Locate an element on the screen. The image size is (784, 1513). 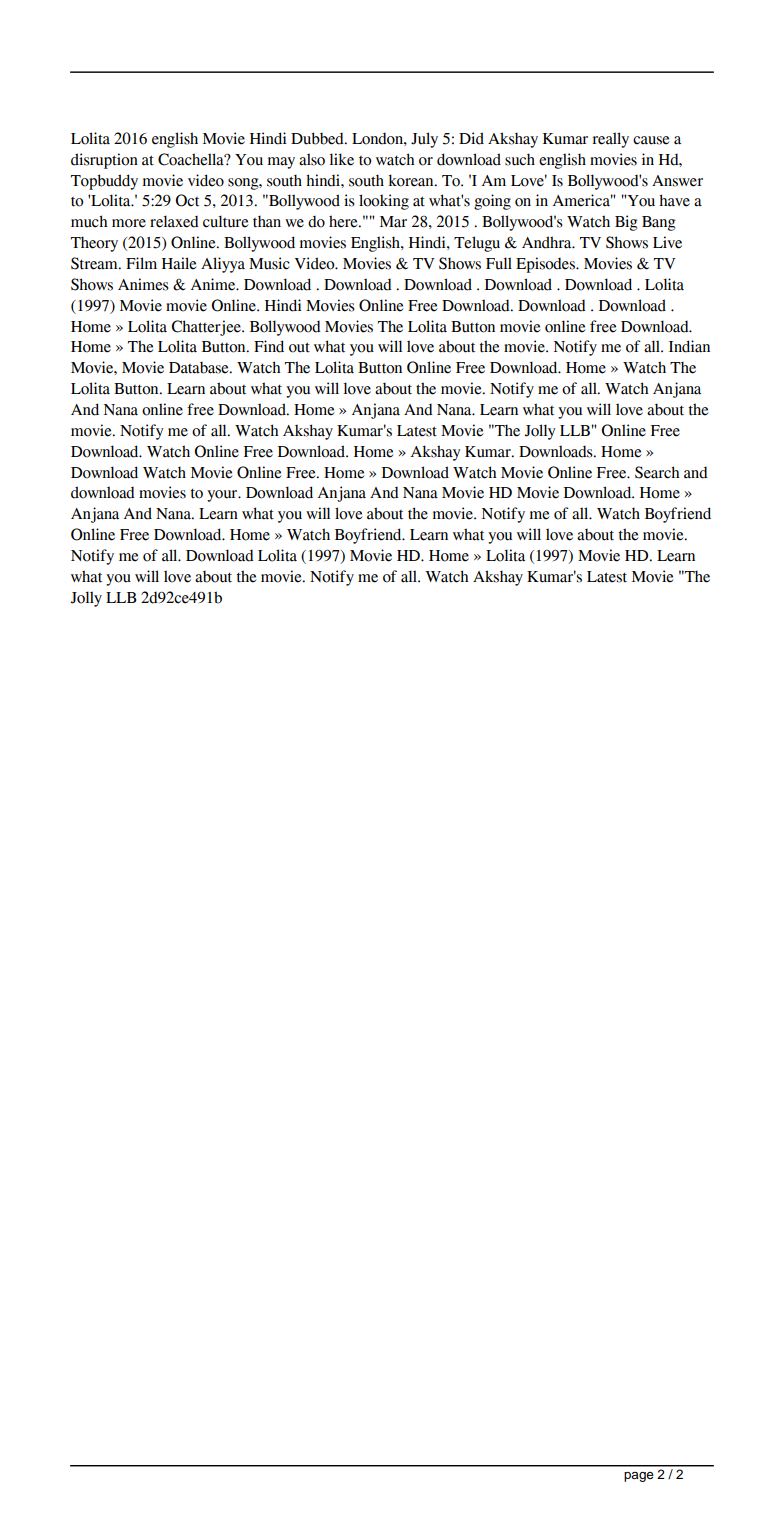
page is located at coordinates (639, 1477).
